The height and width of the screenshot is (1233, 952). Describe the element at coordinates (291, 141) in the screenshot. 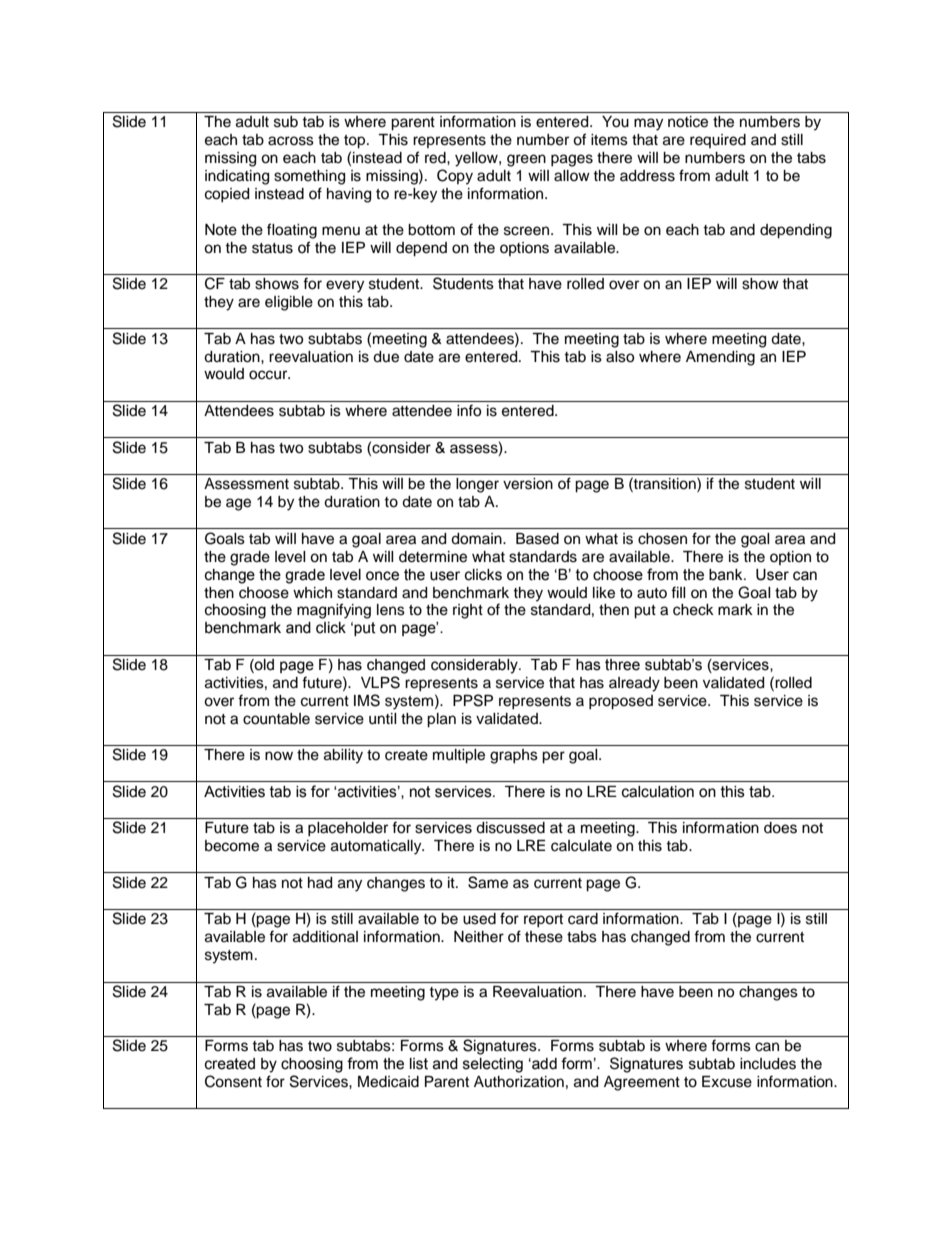

I see `across` at that location.
